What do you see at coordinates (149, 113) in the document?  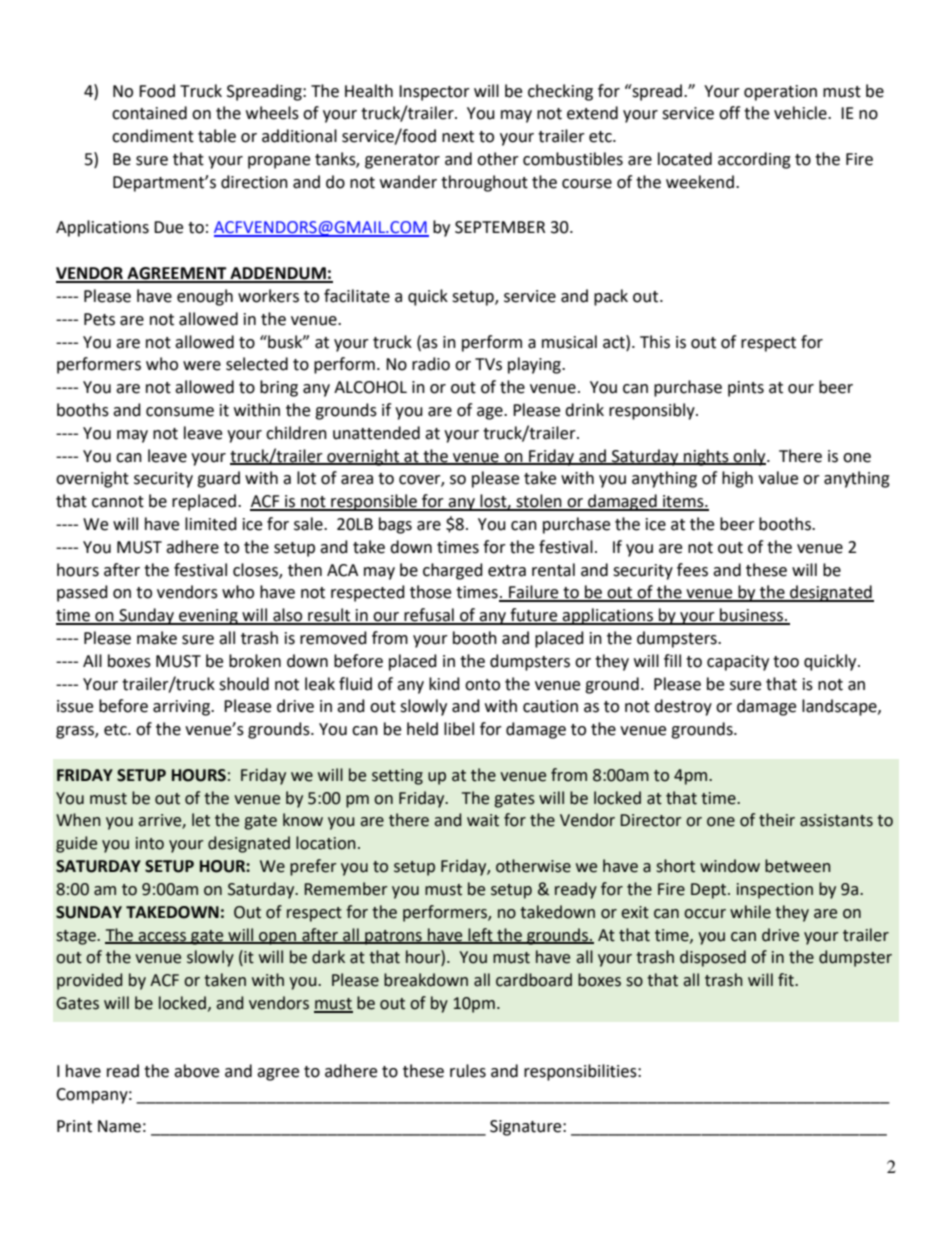 I see `contained` at bounding box center [149, 113].
